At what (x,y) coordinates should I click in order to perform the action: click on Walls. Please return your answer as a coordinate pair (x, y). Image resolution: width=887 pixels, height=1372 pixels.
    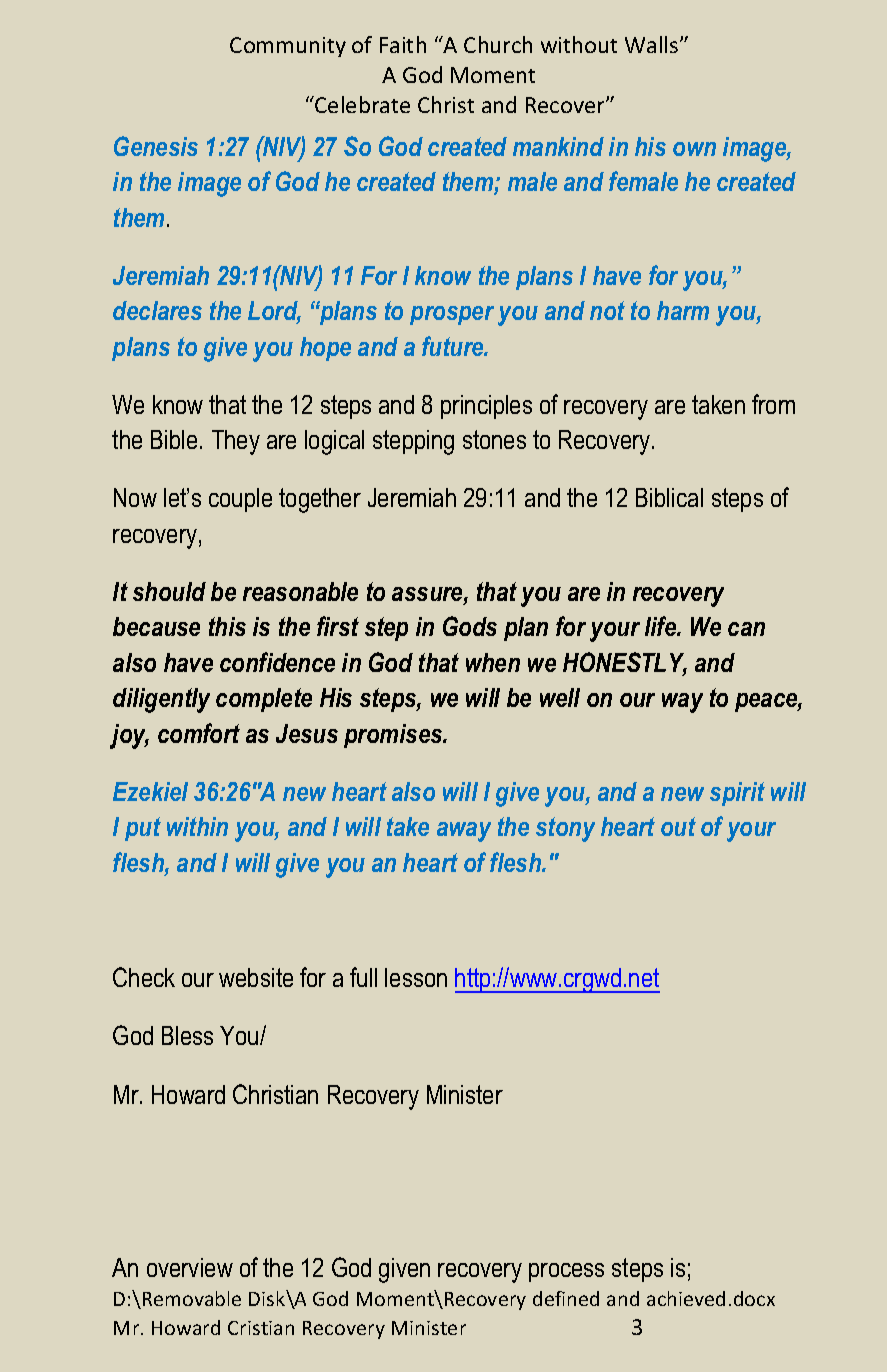
    Looking at the image, I should click on (653, 44).
